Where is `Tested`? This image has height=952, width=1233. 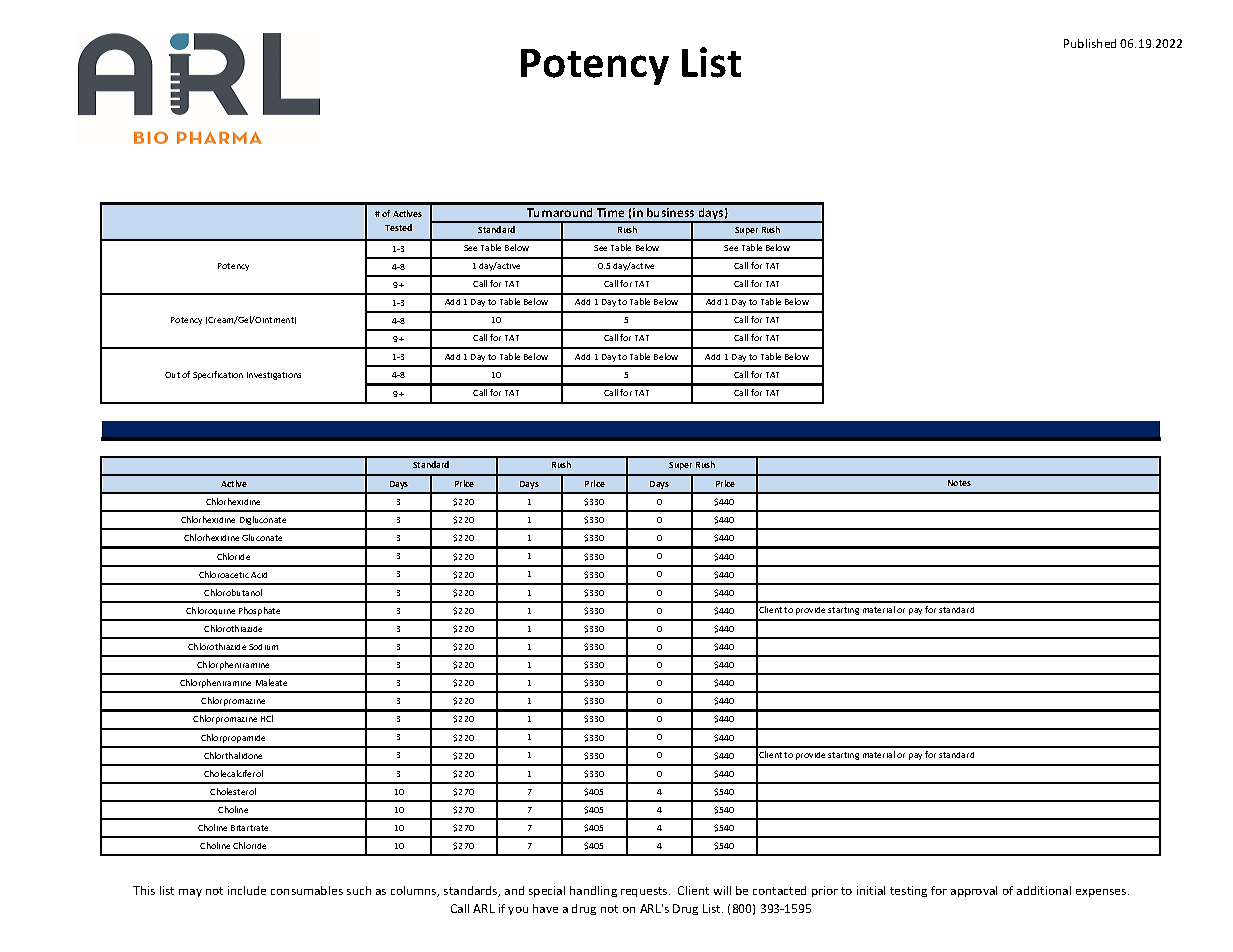
Tested is located at coordinates (398, 227).
